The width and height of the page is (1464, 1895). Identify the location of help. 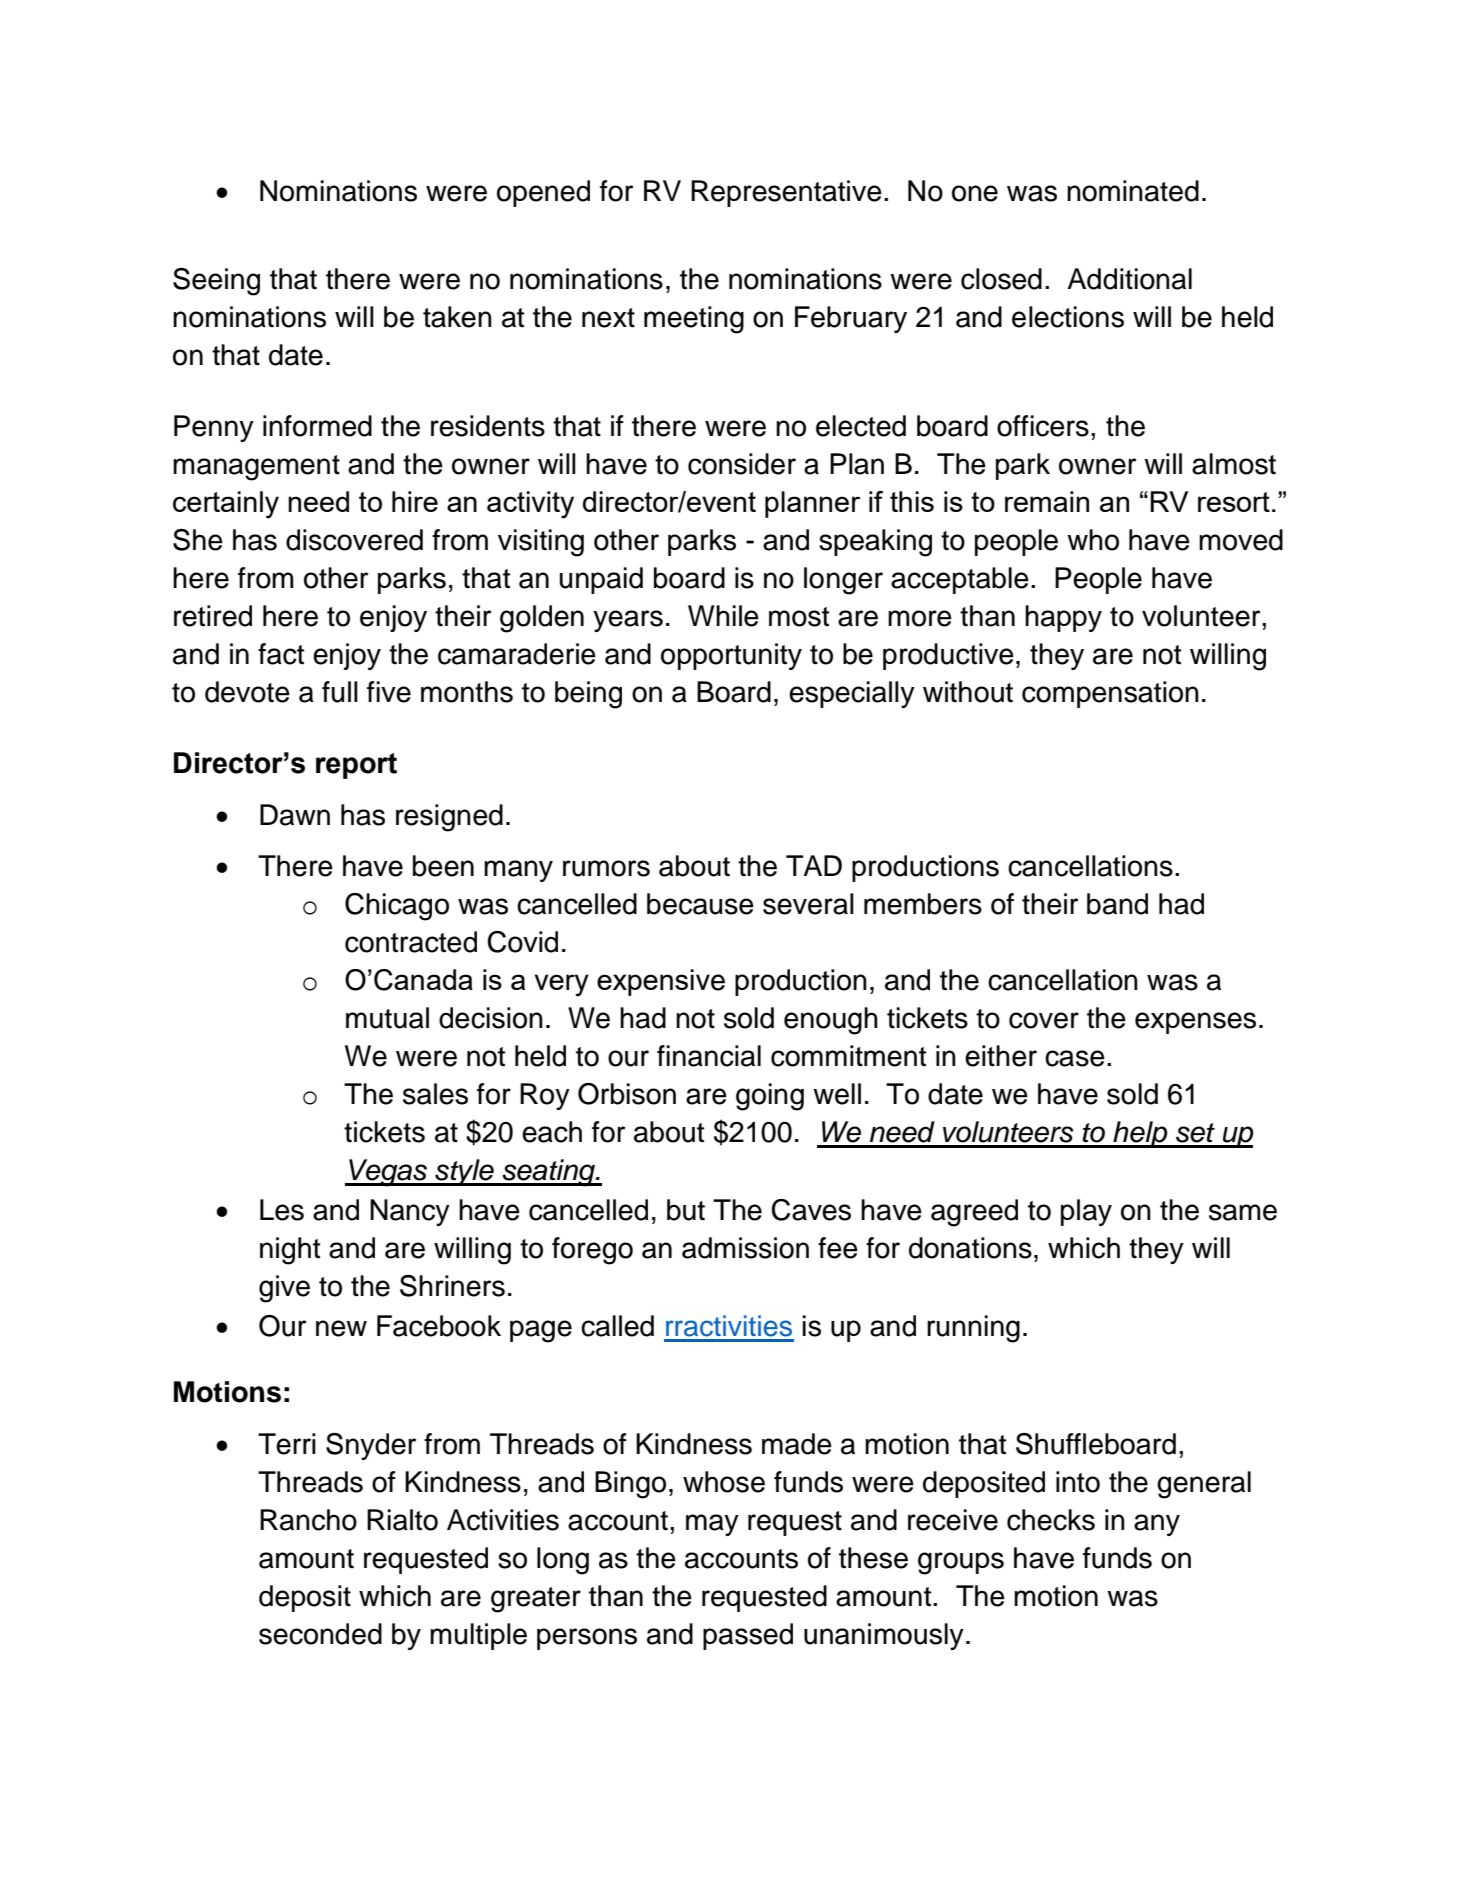
(1140, 1134).
